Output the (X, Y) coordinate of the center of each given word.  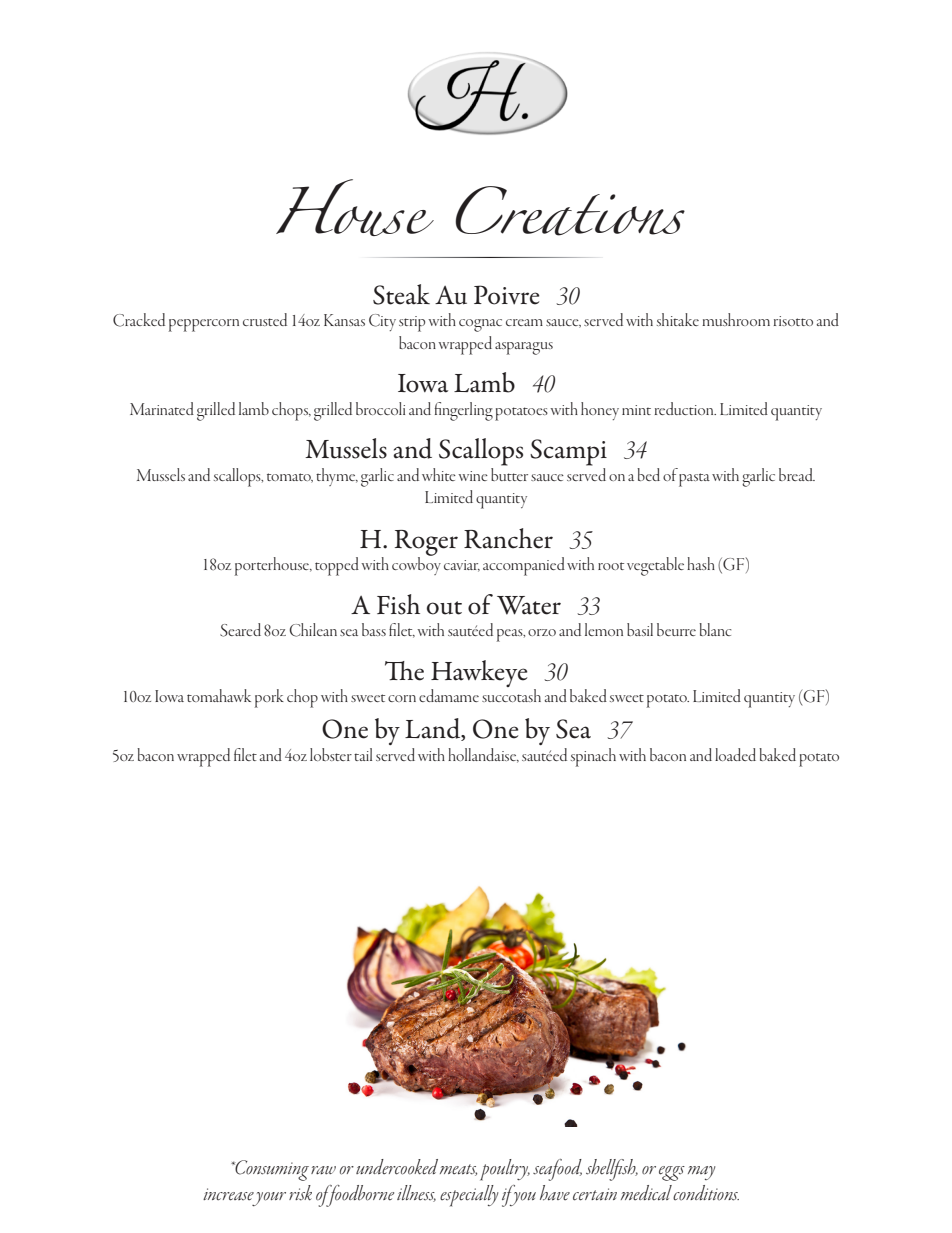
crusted (265, 319)
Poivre (506, 295)
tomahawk (219, 695)
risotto (793, 321)
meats (458, 1170)
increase (228, 1194)
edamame (449, 695)
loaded (735, 754)
